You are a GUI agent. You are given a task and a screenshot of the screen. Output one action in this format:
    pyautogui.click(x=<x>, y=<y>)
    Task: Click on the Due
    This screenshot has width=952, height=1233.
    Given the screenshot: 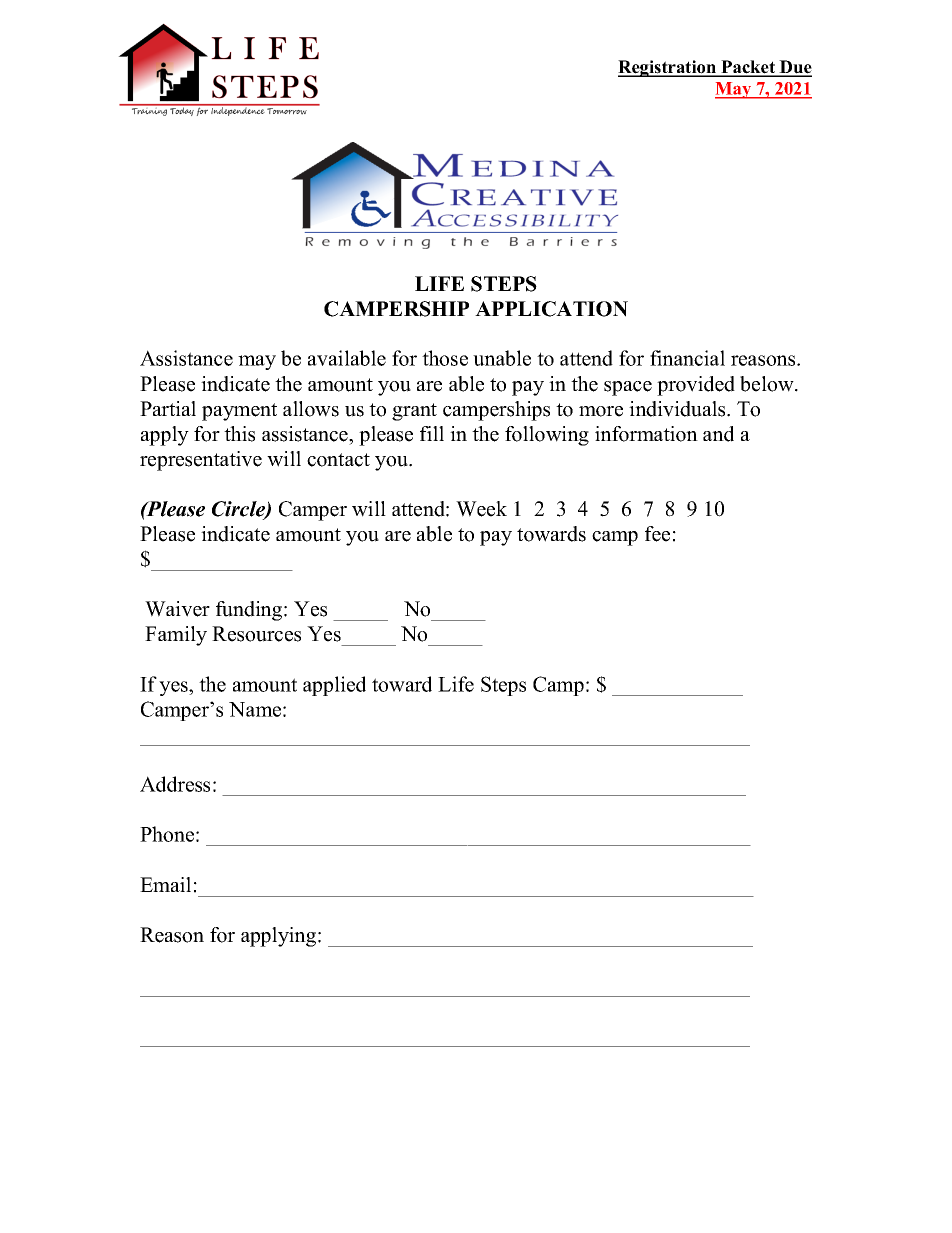 What is the action you would take?
    pyautogui.click(x=795, y=68)
